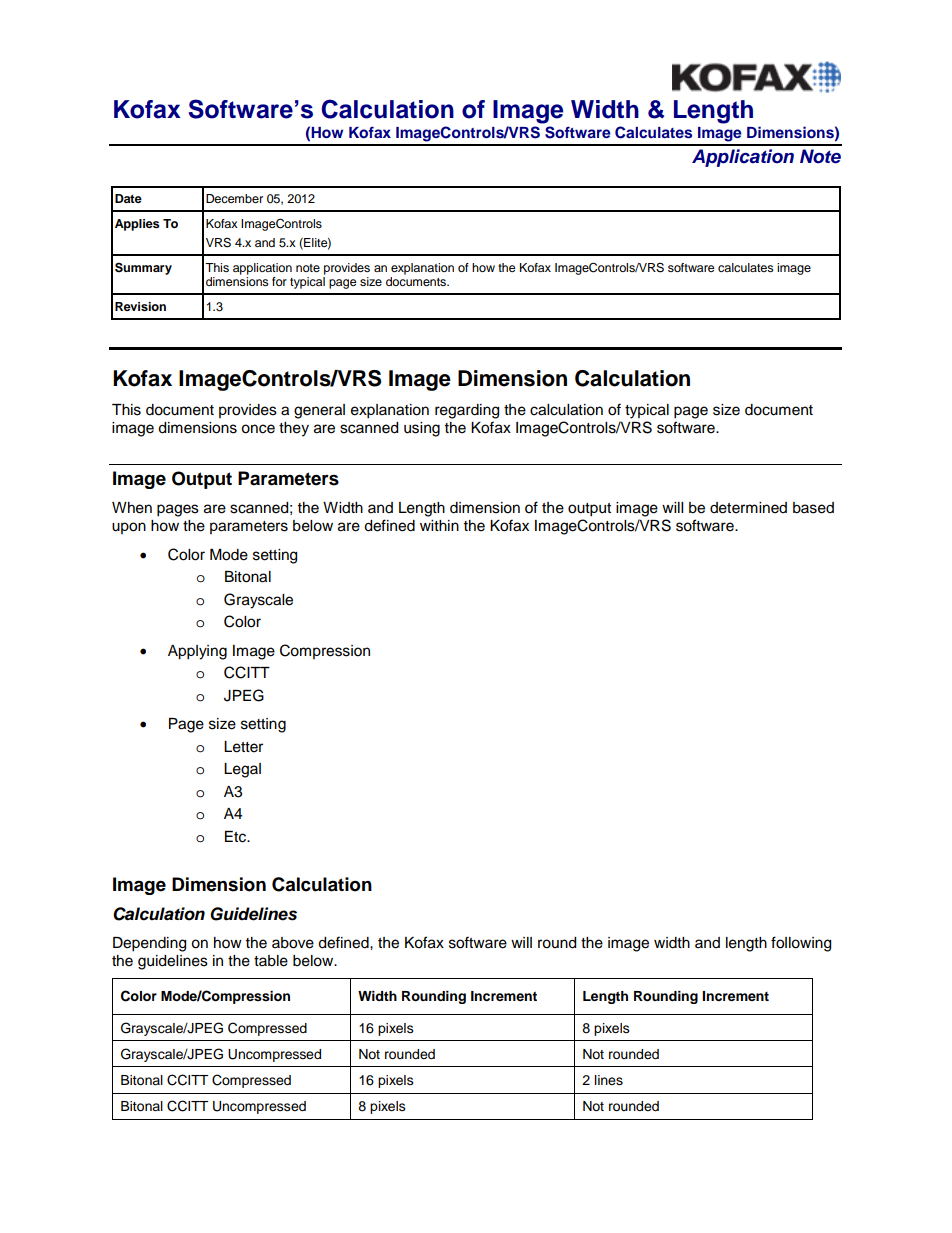 This page has width=952, height=1233. What do you see at coordinates (801, 944) in the page?
I see `following` at bounding box center [801, 944].
